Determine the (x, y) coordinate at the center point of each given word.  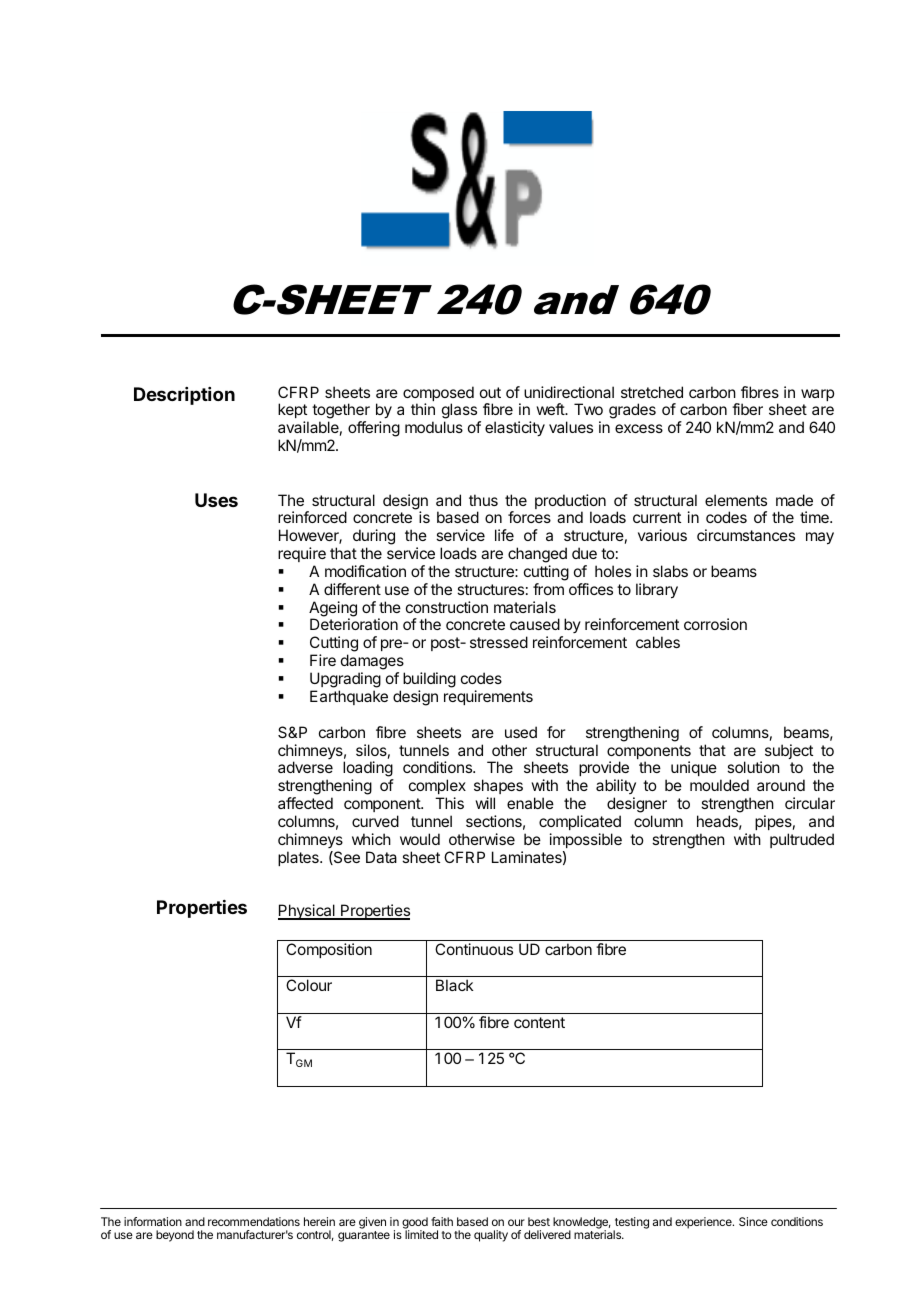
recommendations (254, 1221)
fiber (747, 409)
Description (184, 396)
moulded (719, 785)
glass (460, 412)
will (485, 803)
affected (305, 803)
